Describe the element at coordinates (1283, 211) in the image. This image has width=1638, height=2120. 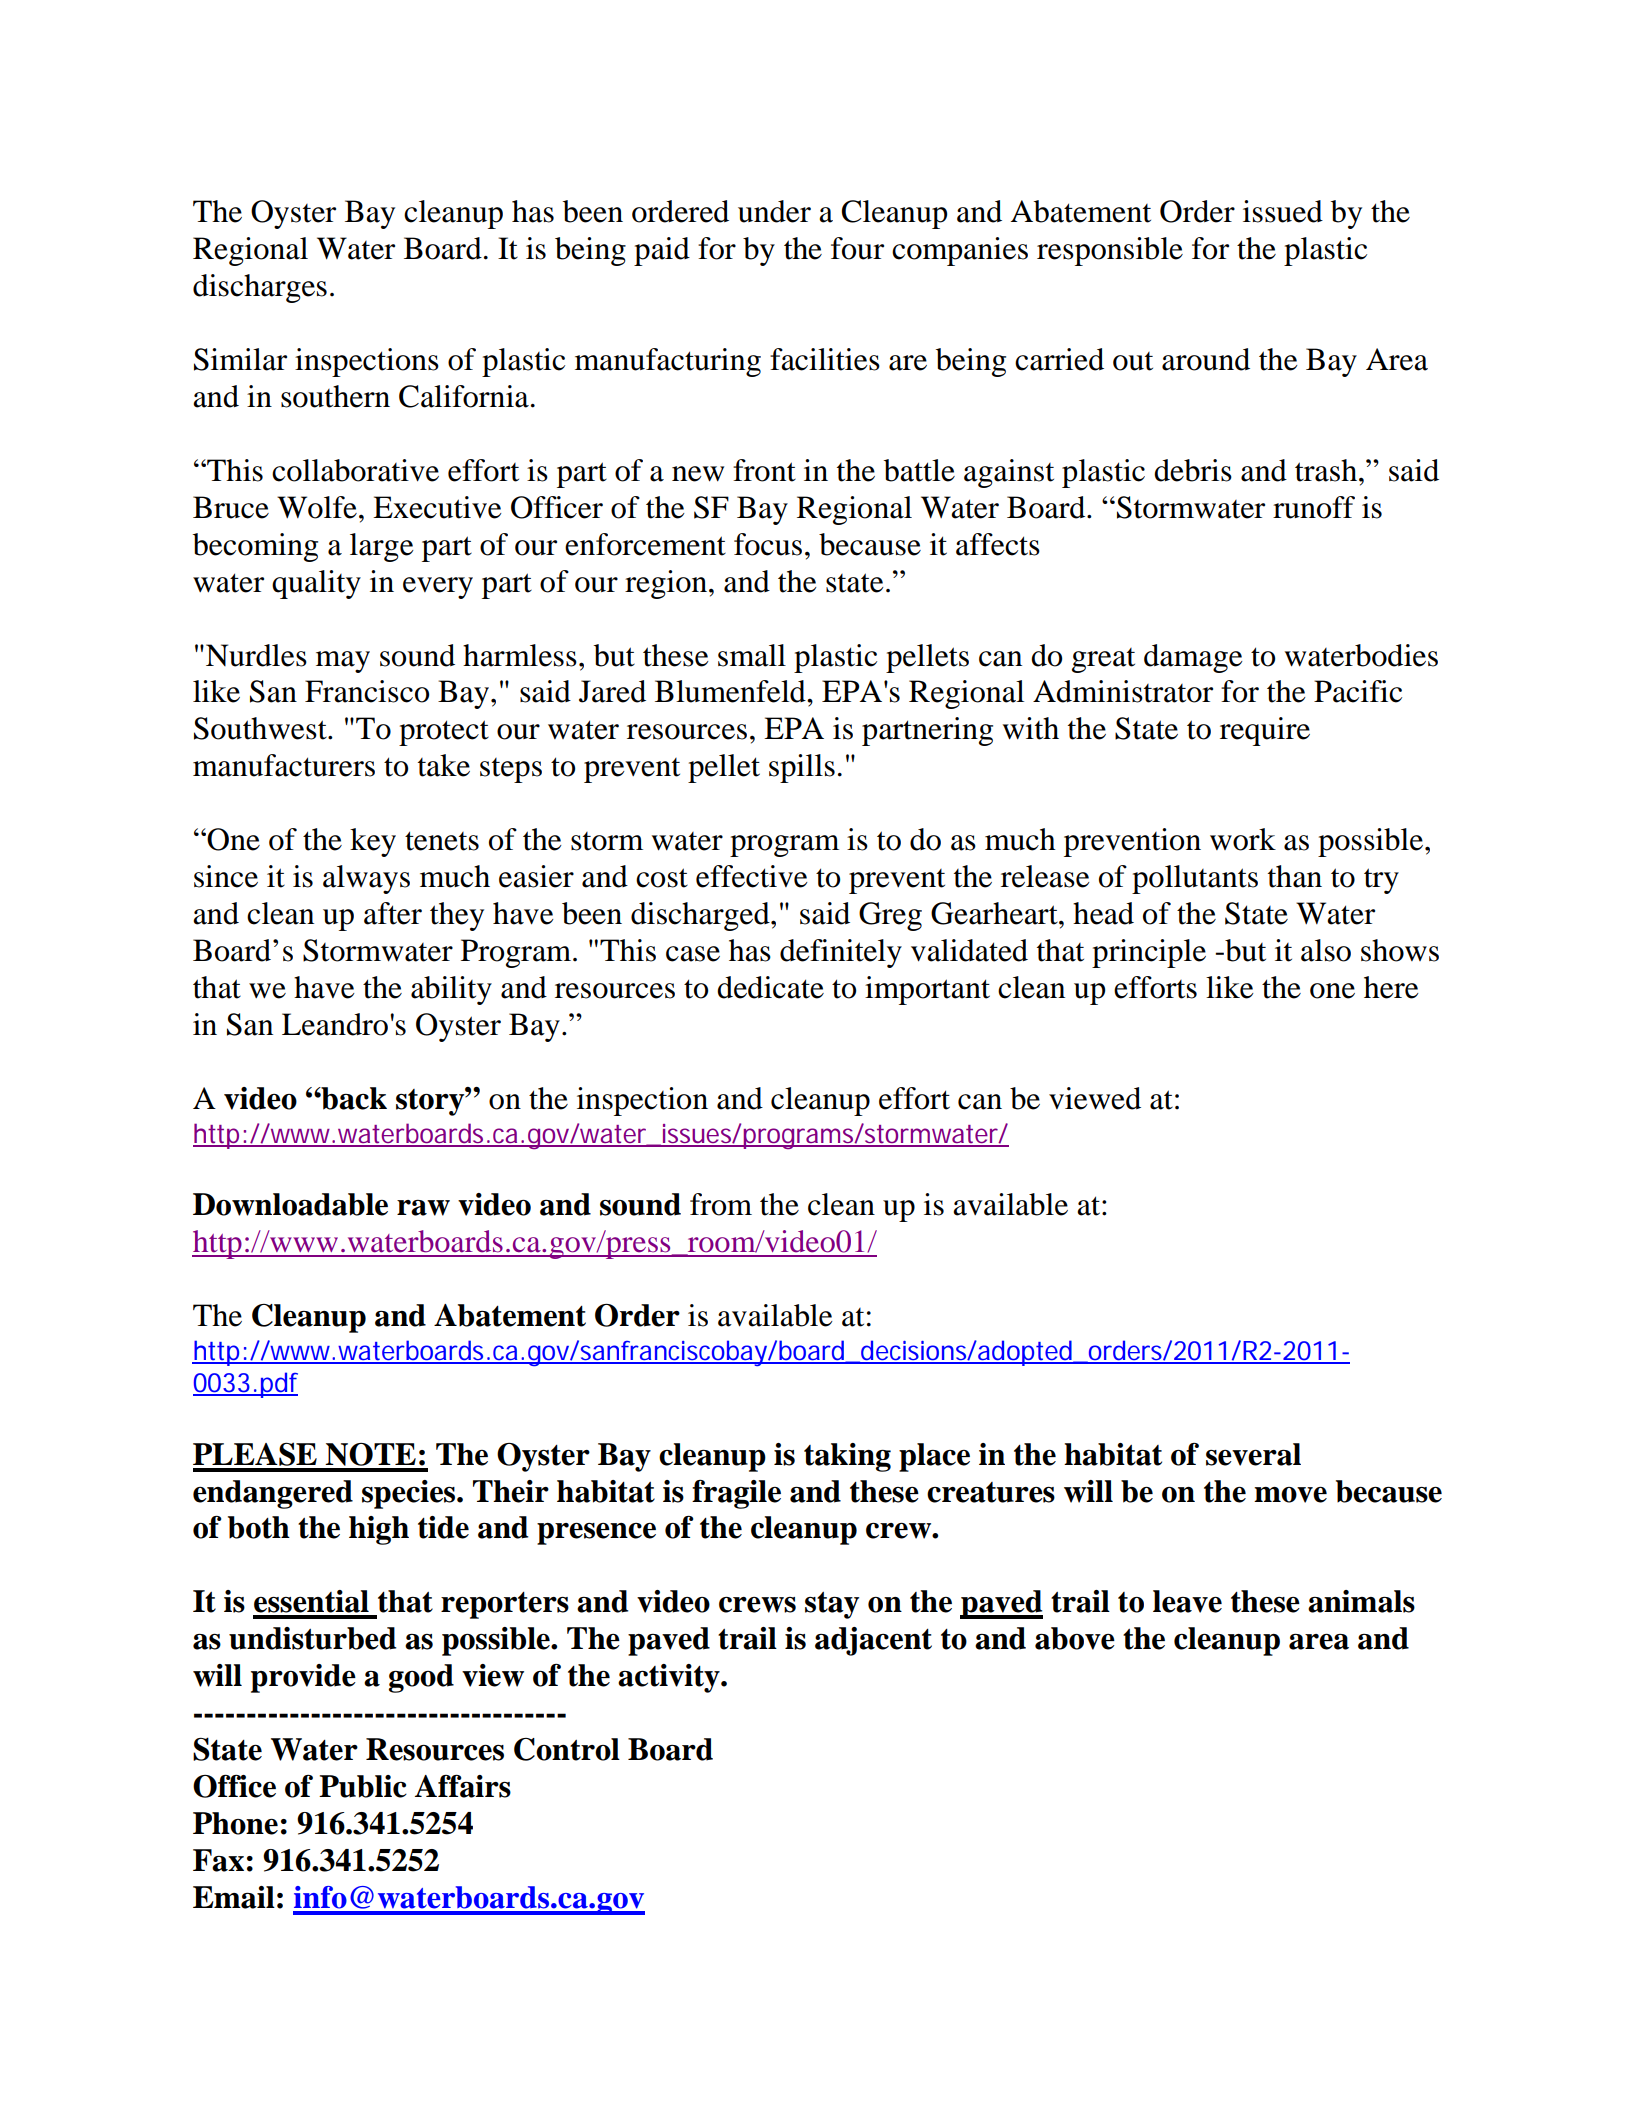
I see `issued` at that location.
